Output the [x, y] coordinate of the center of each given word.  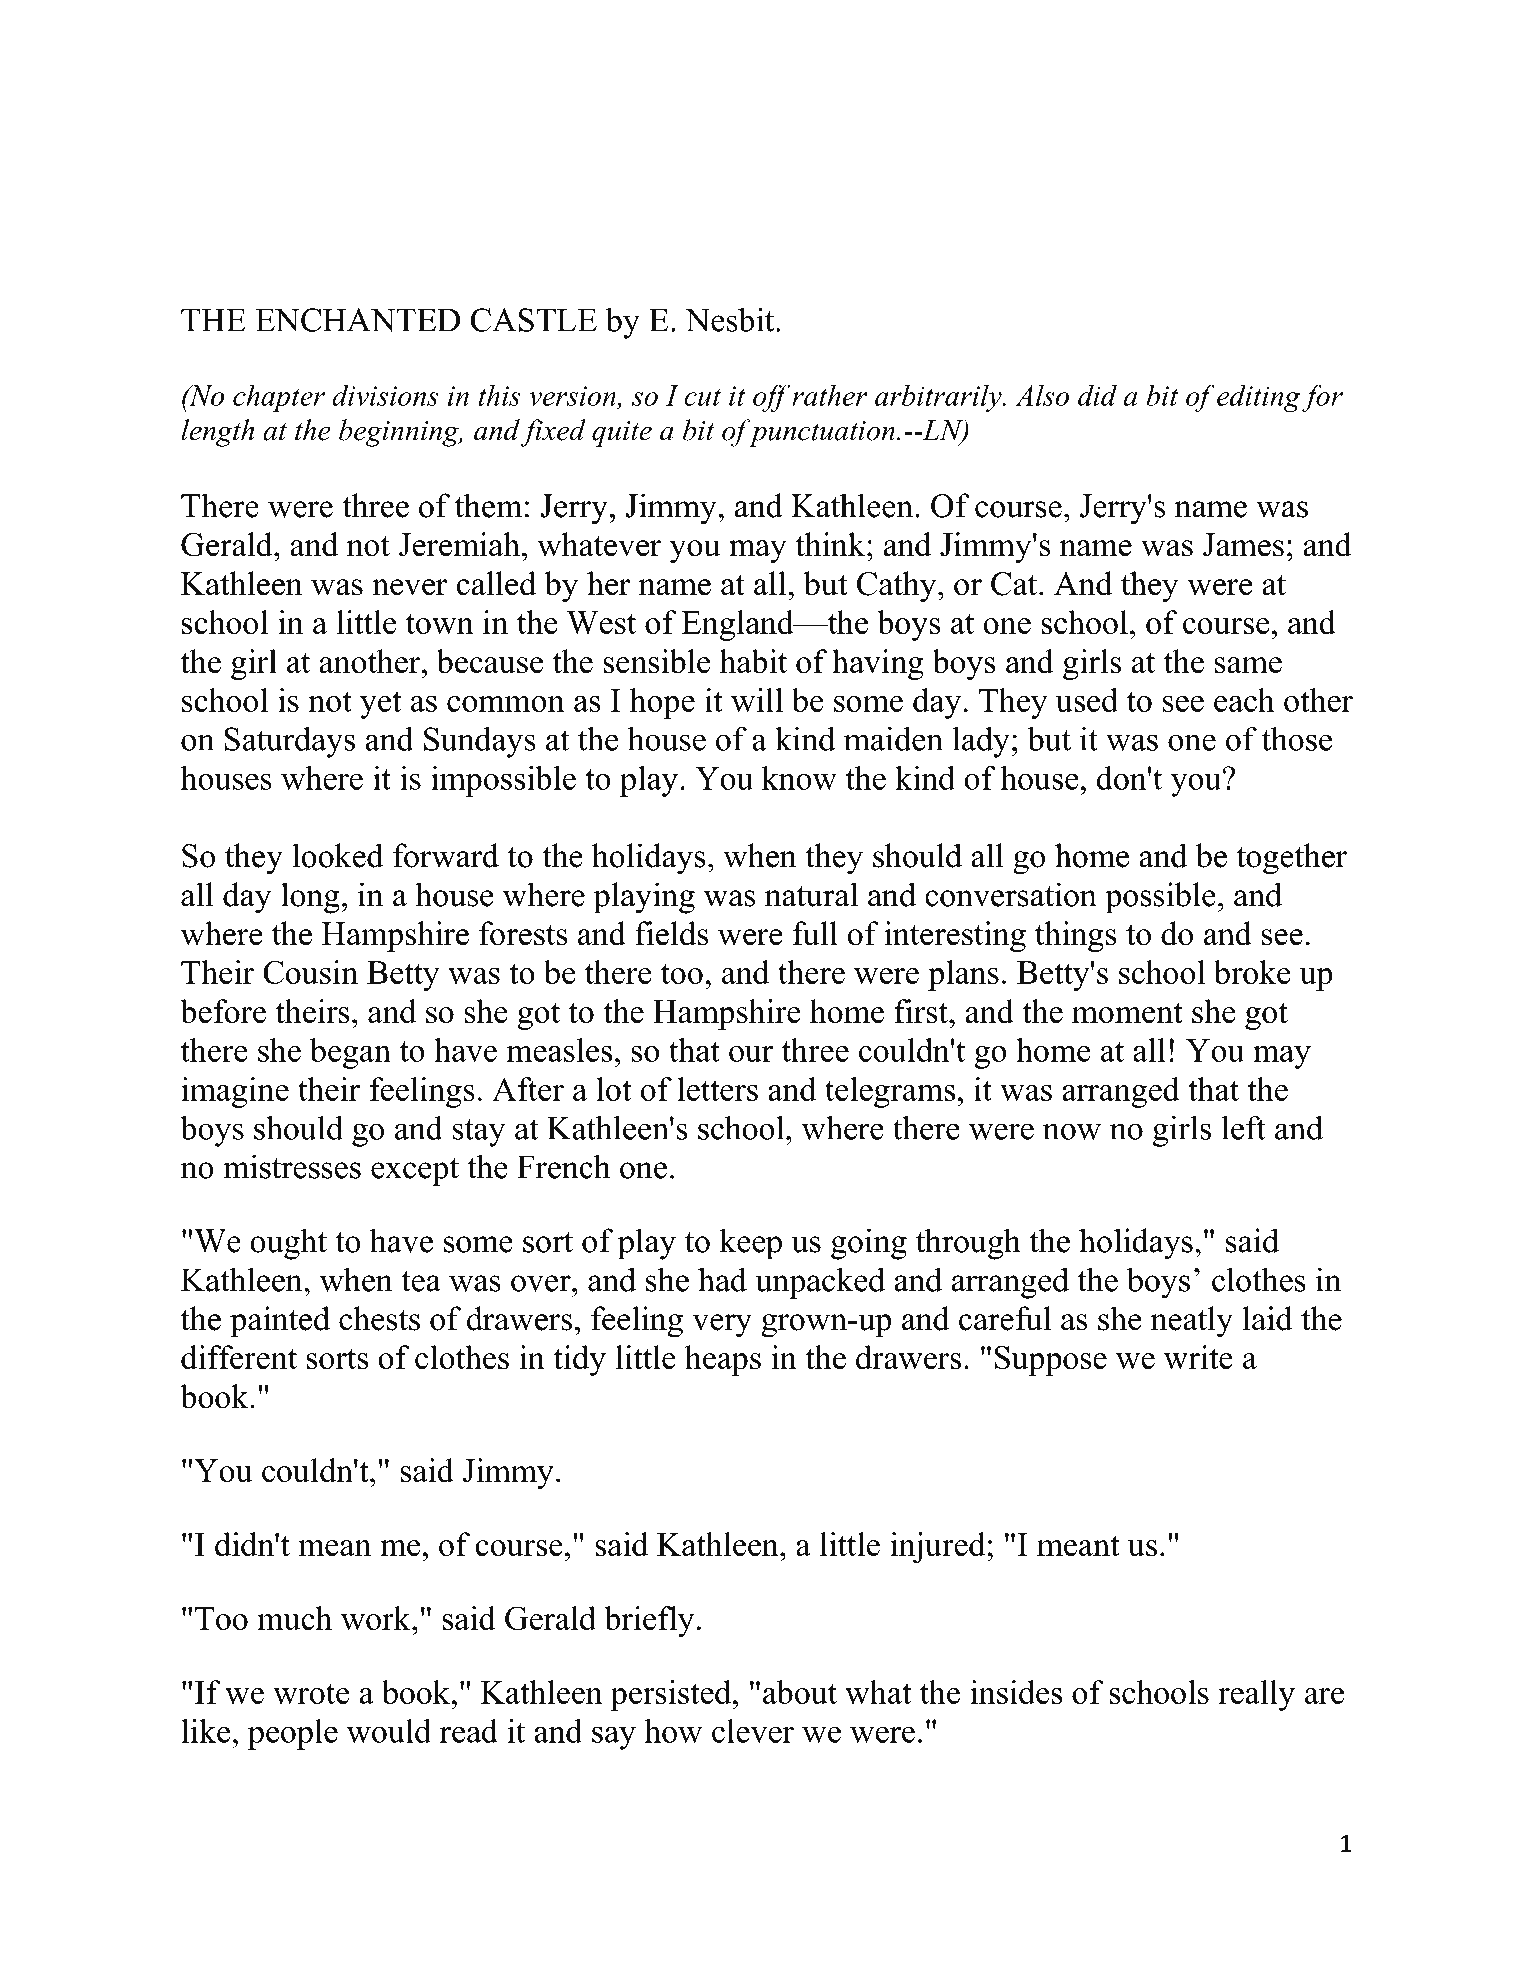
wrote [311, 1694]
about [800, 1692]
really [1256, 1695]
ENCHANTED [358, 320]
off [771, 398]
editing [1258, 398]
